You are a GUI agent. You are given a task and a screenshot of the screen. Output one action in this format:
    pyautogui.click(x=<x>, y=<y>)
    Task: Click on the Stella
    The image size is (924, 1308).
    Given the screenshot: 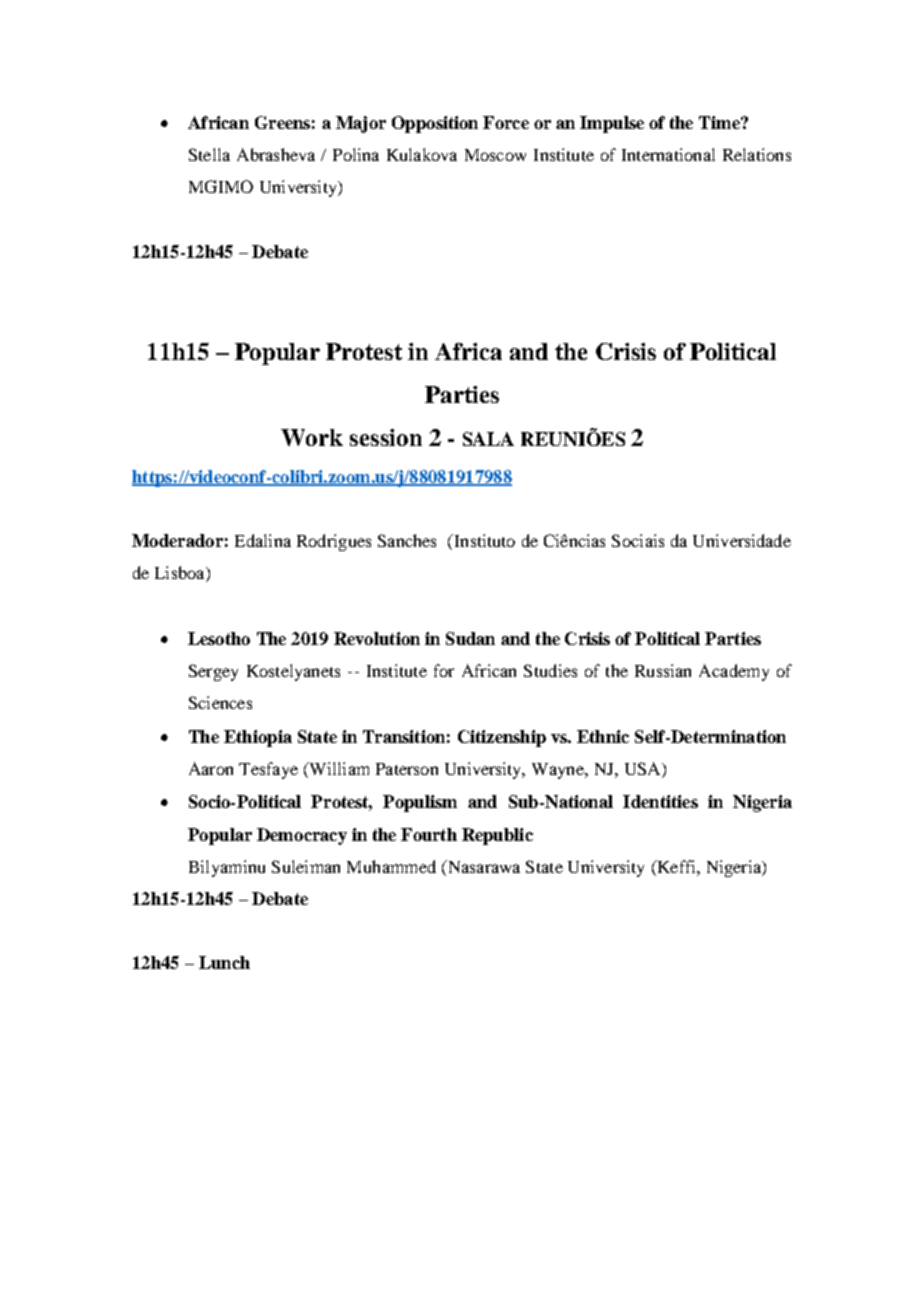 What is the action you would take?
    pyautogui.click(x=209, y=154)
